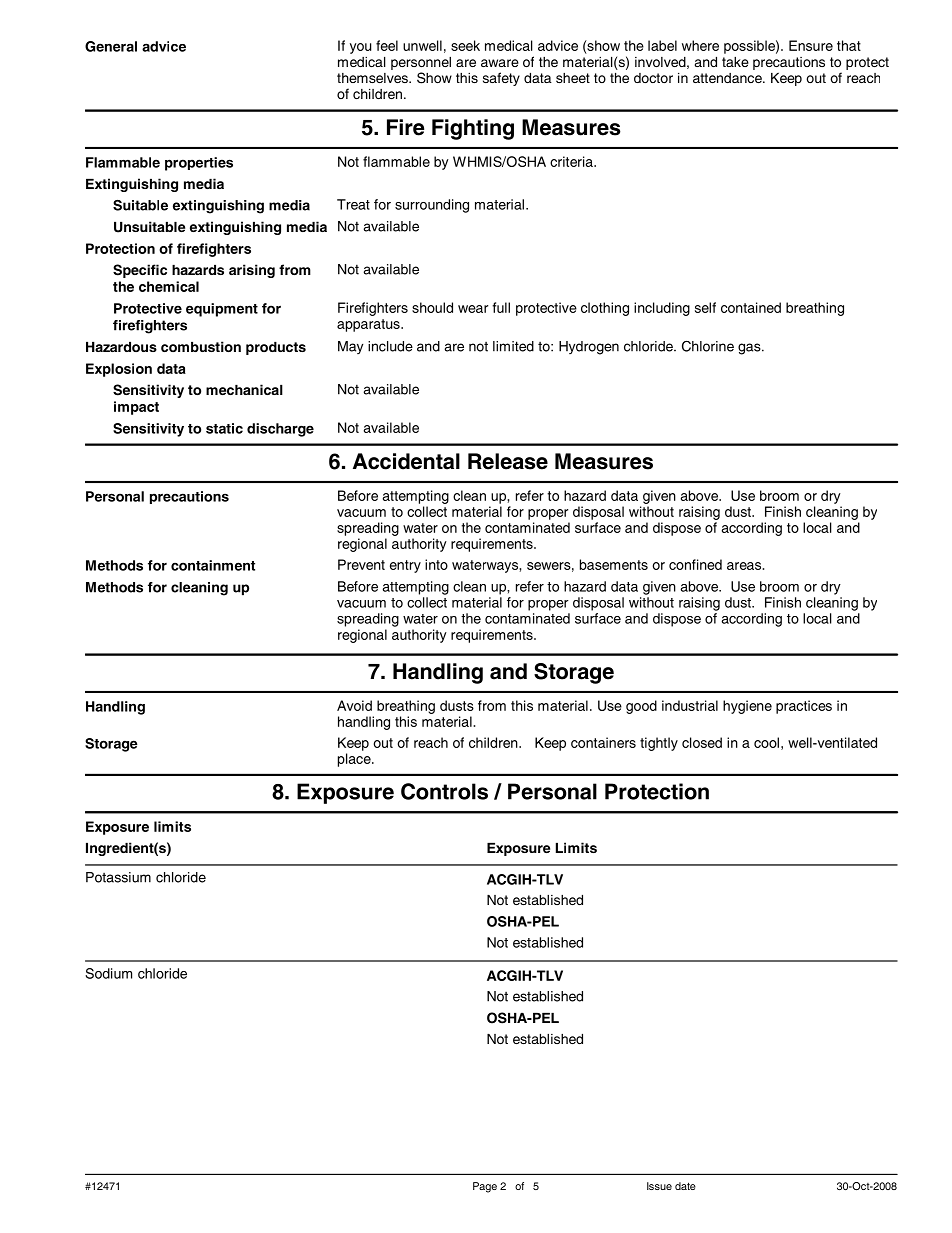 This page has height=1233, width=952. I want to click on General, so click(111, 46).
